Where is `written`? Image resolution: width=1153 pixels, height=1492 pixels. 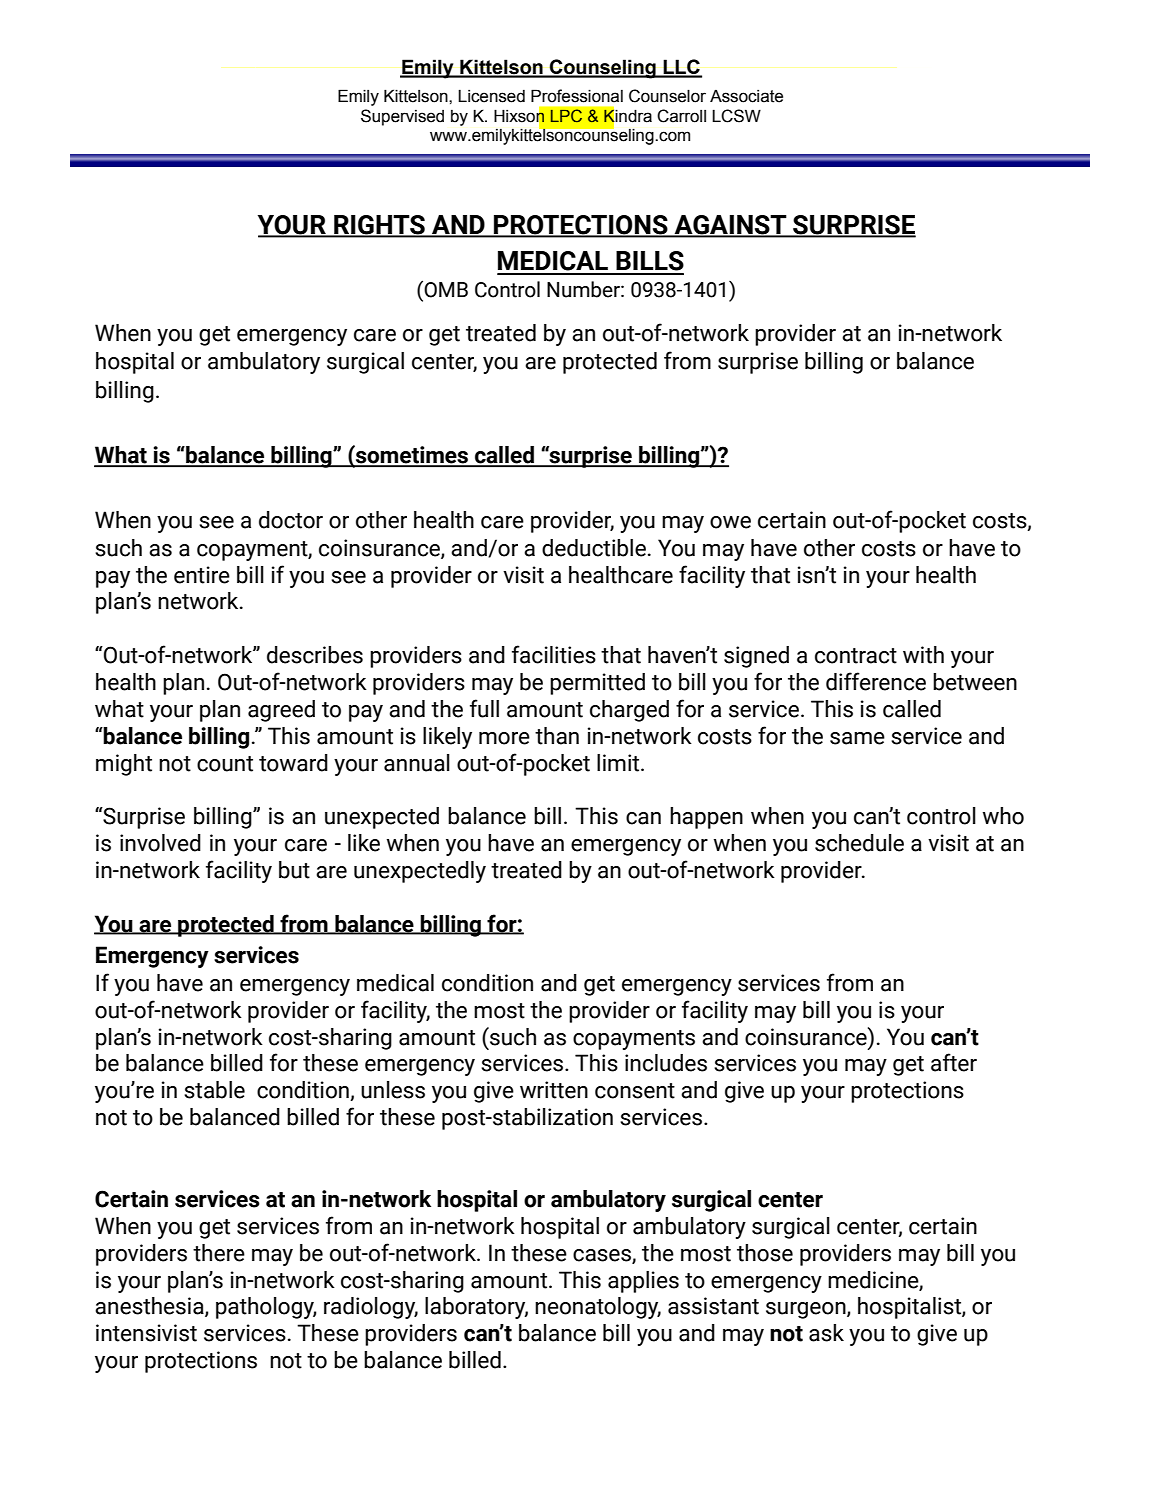 written is located at coordinates (554, 1090).
